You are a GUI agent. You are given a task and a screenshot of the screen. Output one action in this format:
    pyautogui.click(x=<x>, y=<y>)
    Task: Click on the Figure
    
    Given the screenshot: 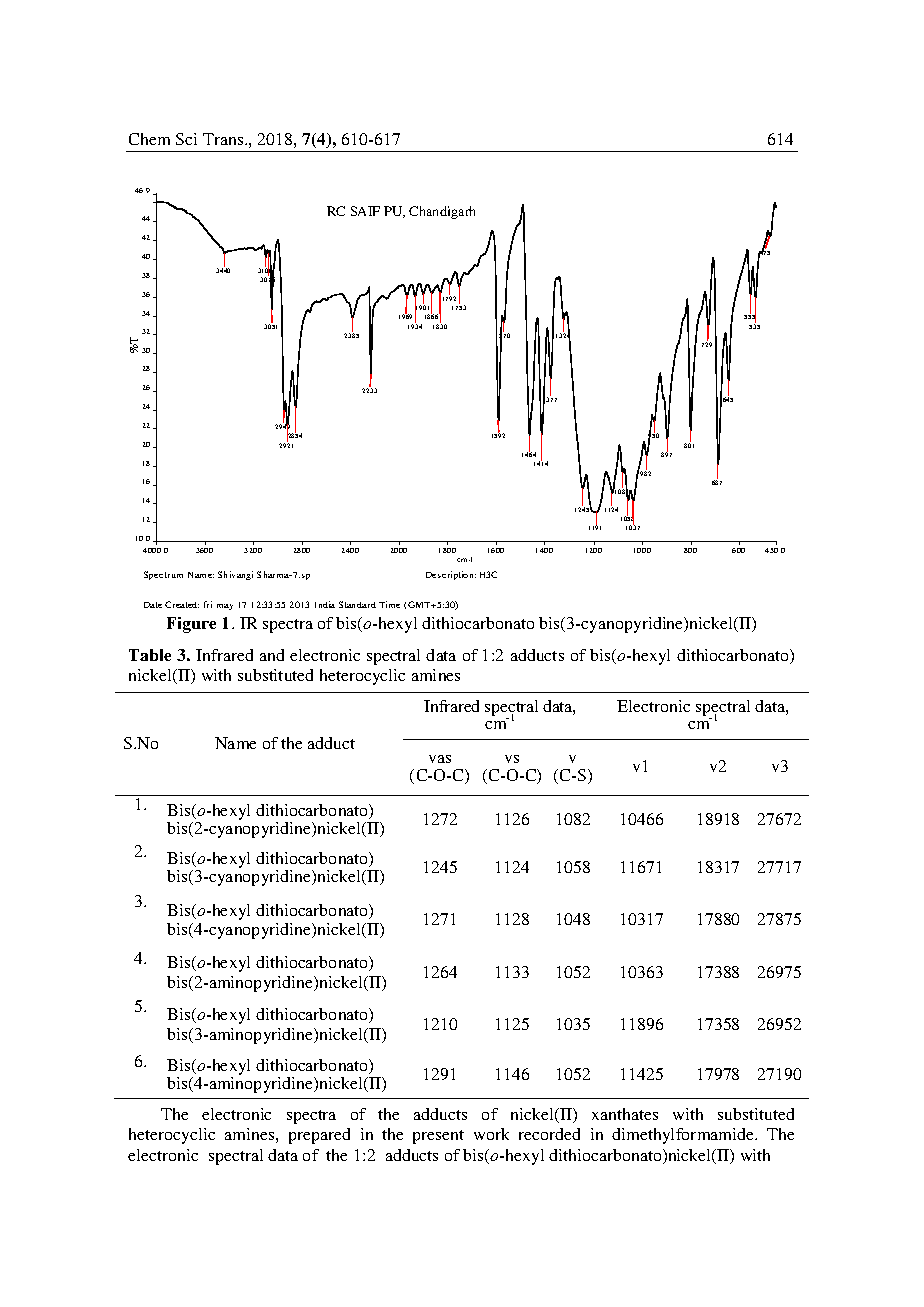 What is the action you would take?
    pyautogui.click(x=191, y=625)
